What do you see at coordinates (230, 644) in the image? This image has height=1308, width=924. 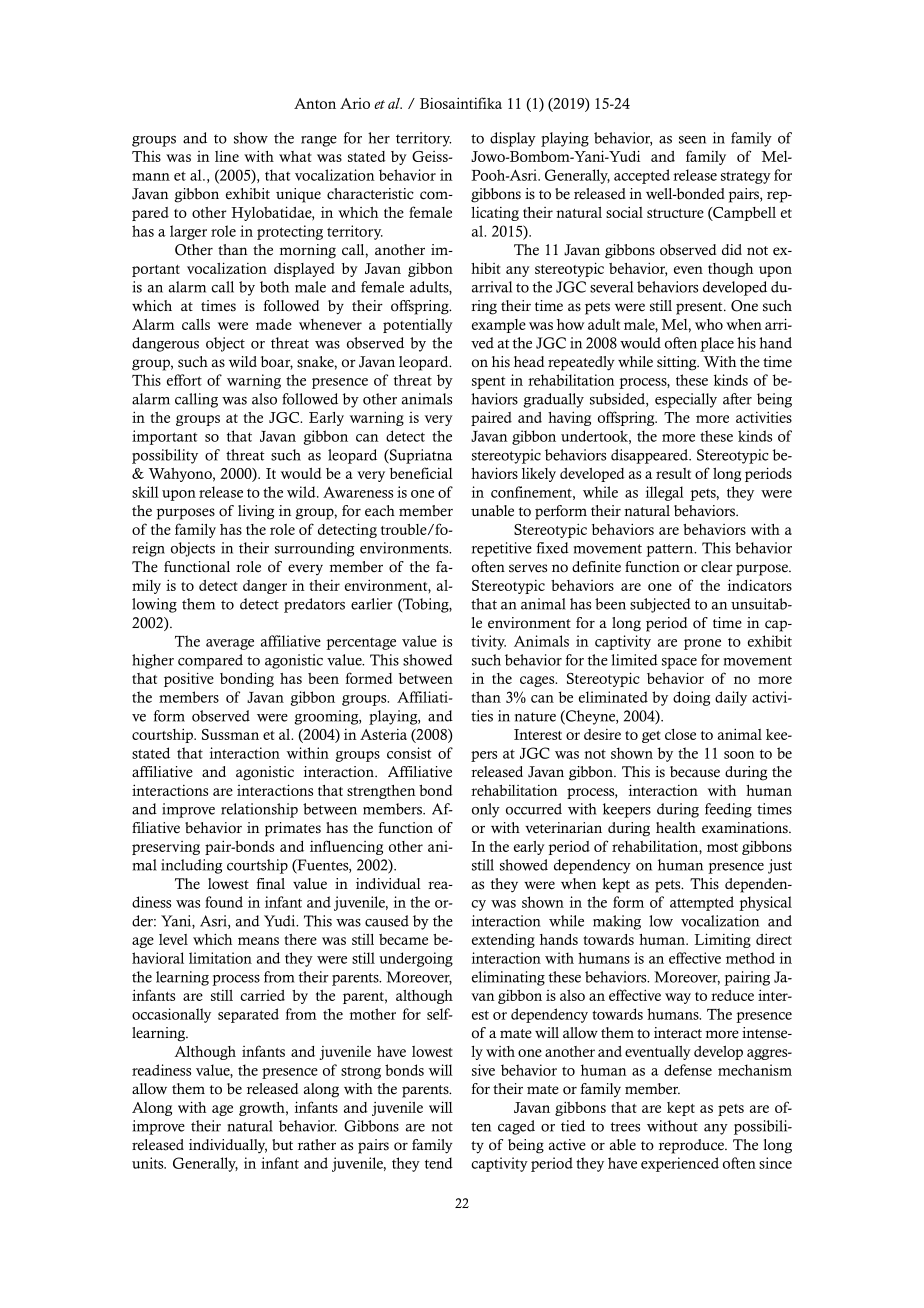 I see `average` at bounding box center [230, 644].
